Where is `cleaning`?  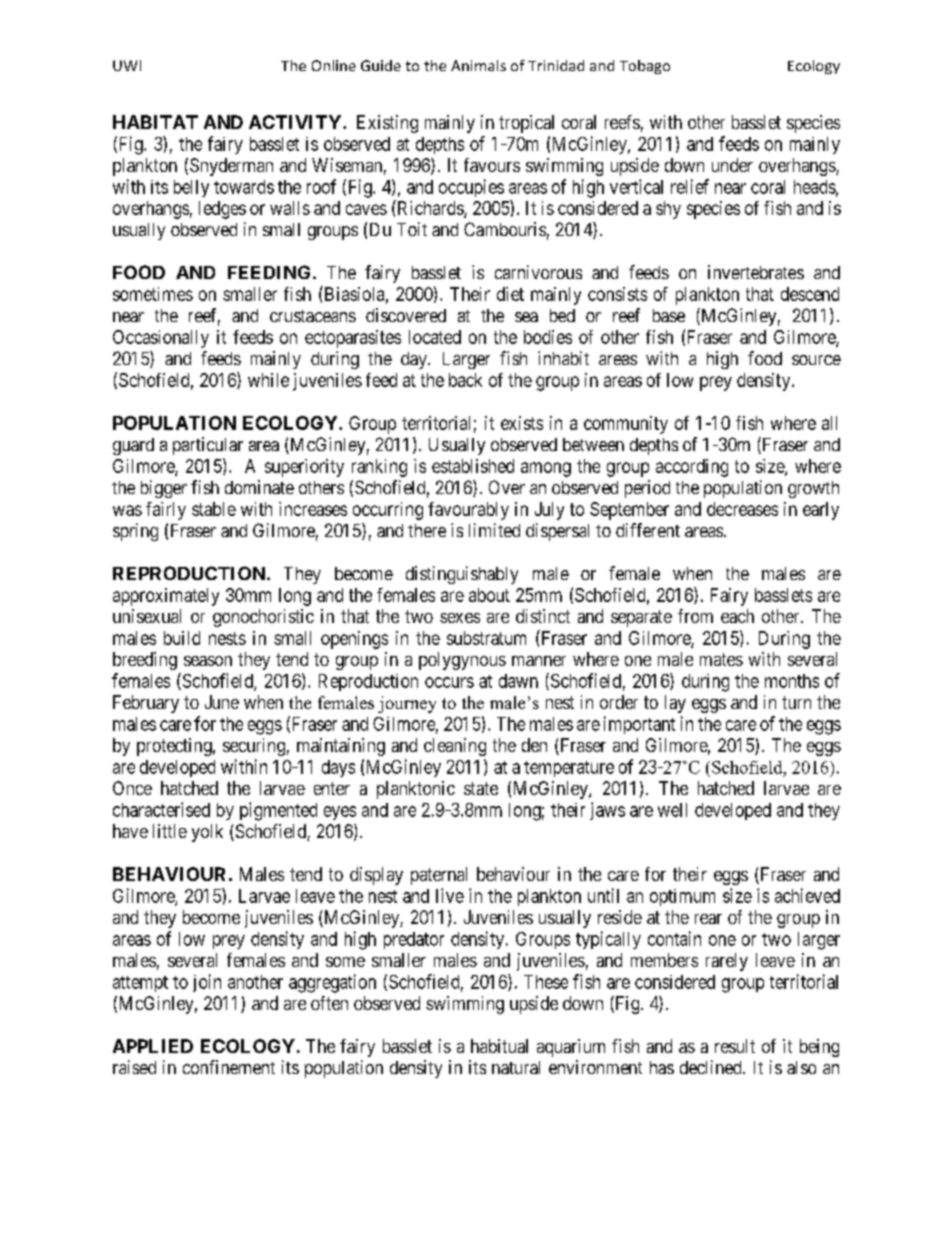 cleaning is located at coordinates (455, 747).
